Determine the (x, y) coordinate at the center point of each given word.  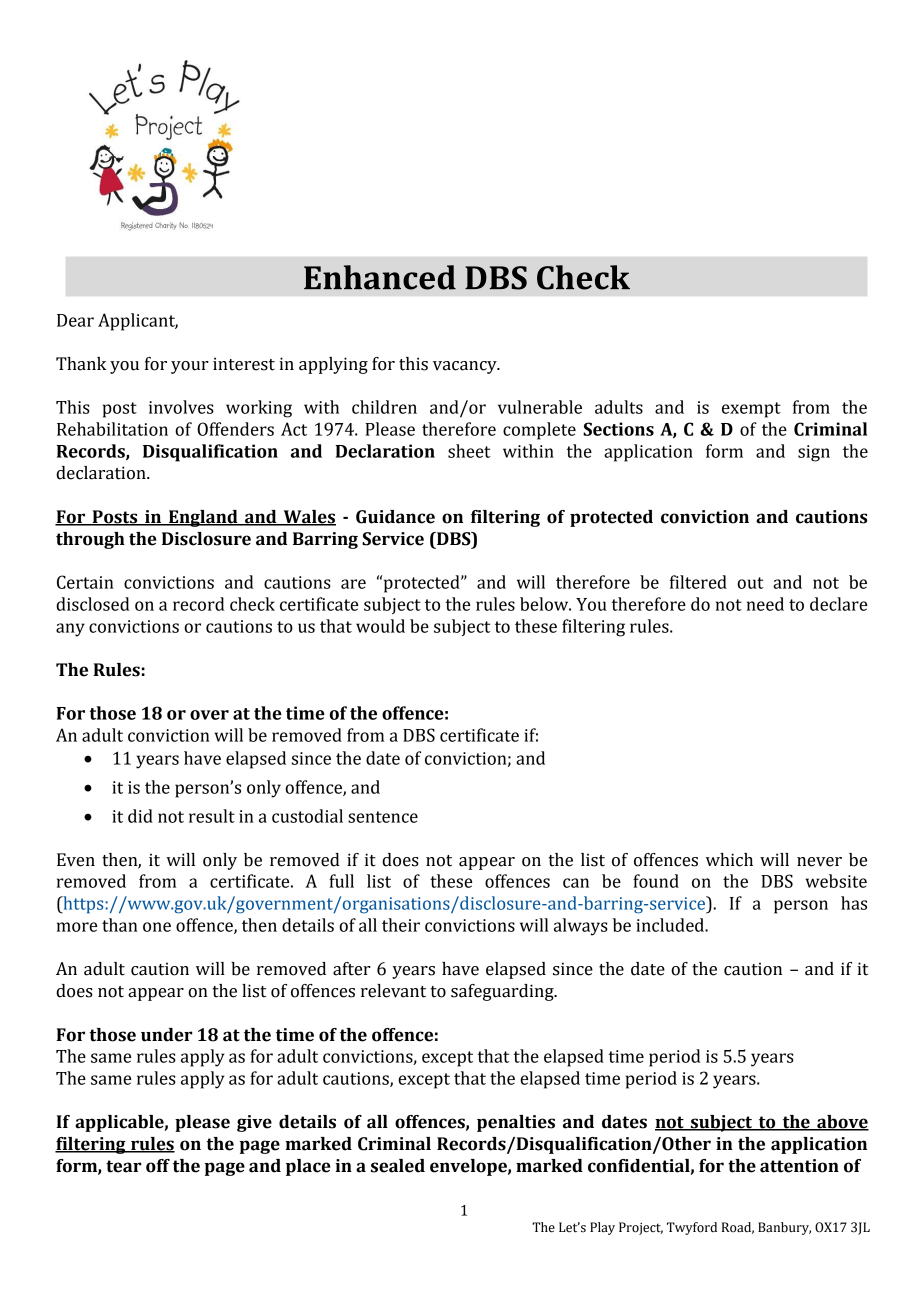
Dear (75, 320)
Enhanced (380, 277)
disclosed (93, 604)
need (765, 604)
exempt (751, 410)
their (401, 925)
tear (123, 1166)
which (729, 860)
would (380, 626)
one (157, 927)
